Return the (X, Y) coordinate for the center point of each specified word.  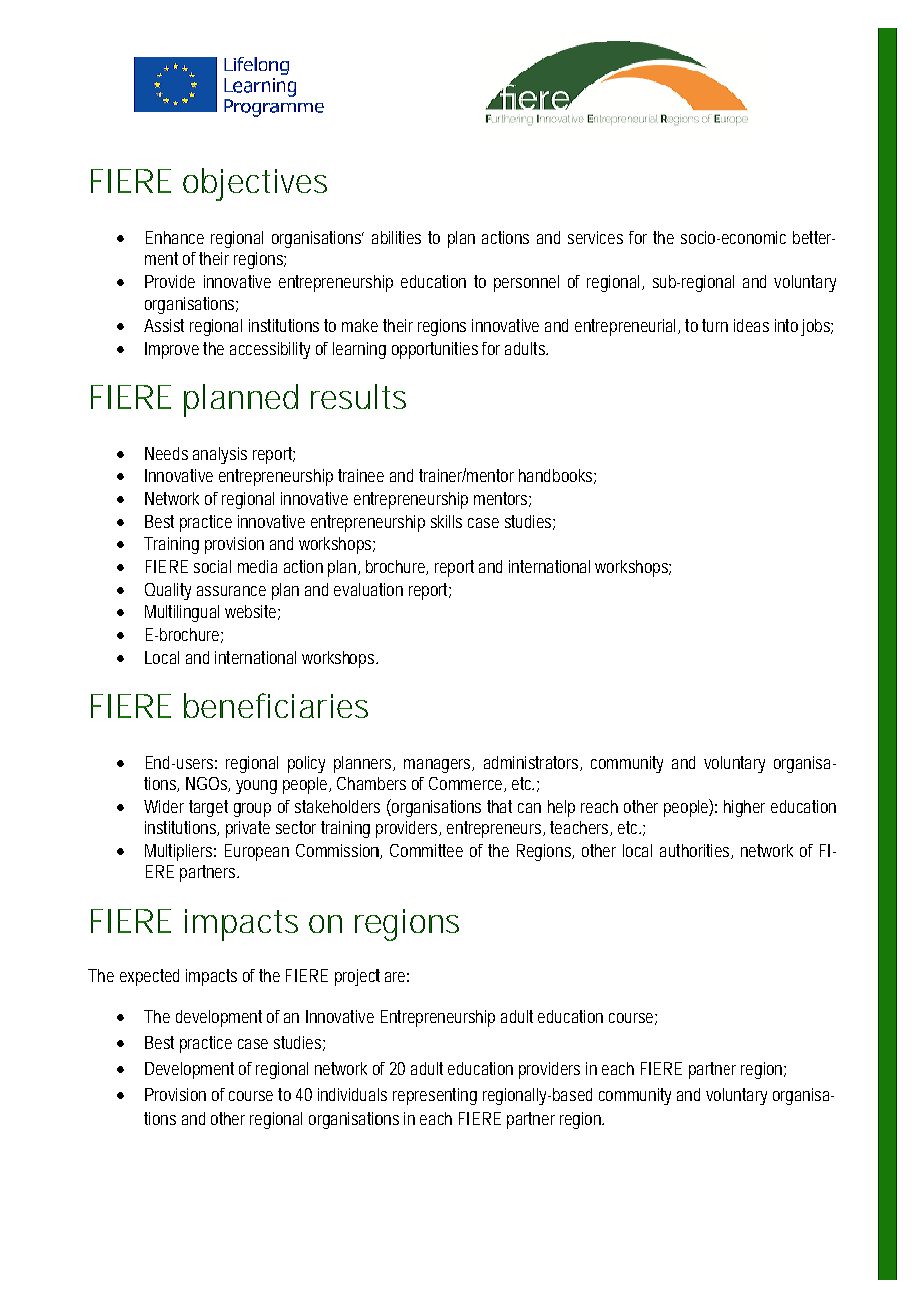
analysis (220, 455)
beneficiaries (276, 705)
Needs (166, 453)
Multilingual (182, 613)
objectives (255, 184)
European (257, 852)
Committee (426, 850)
